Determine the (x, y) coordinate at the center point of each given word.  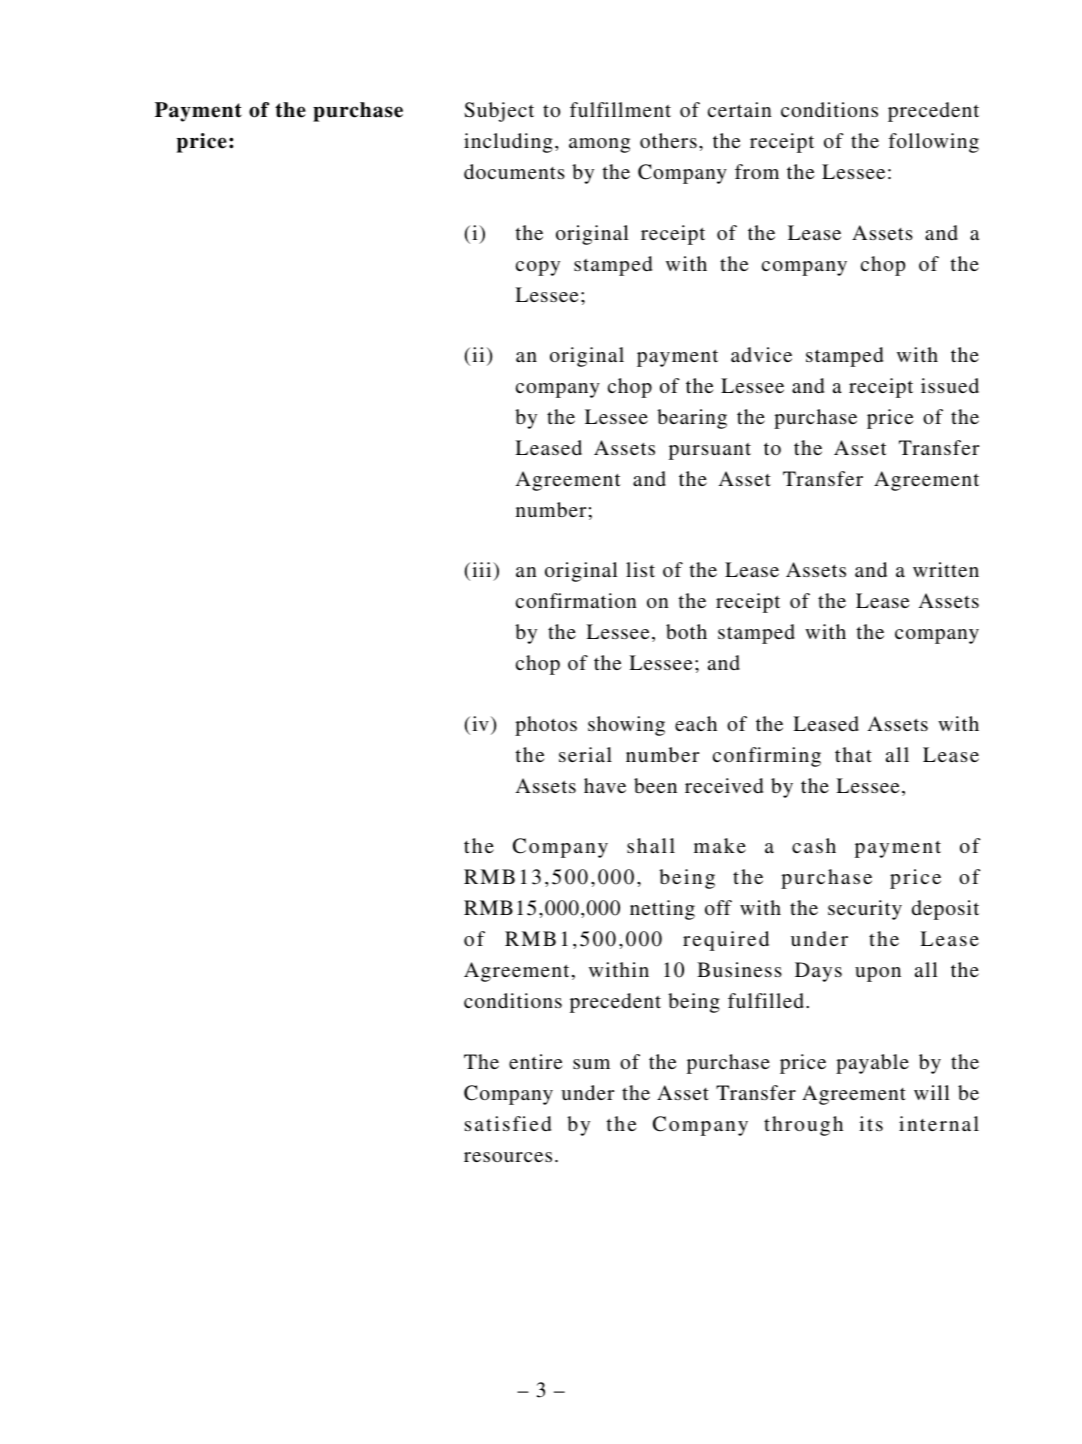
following (933, 143)
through (803, 1126)
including (508, 143)
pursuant (710, 451)
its (871, 1123)
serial (585, 754)
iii (483, 569)
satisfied (508, 1123)
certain (740, 109)
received (724, 785)
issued (950, 385)
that (853, 754)
